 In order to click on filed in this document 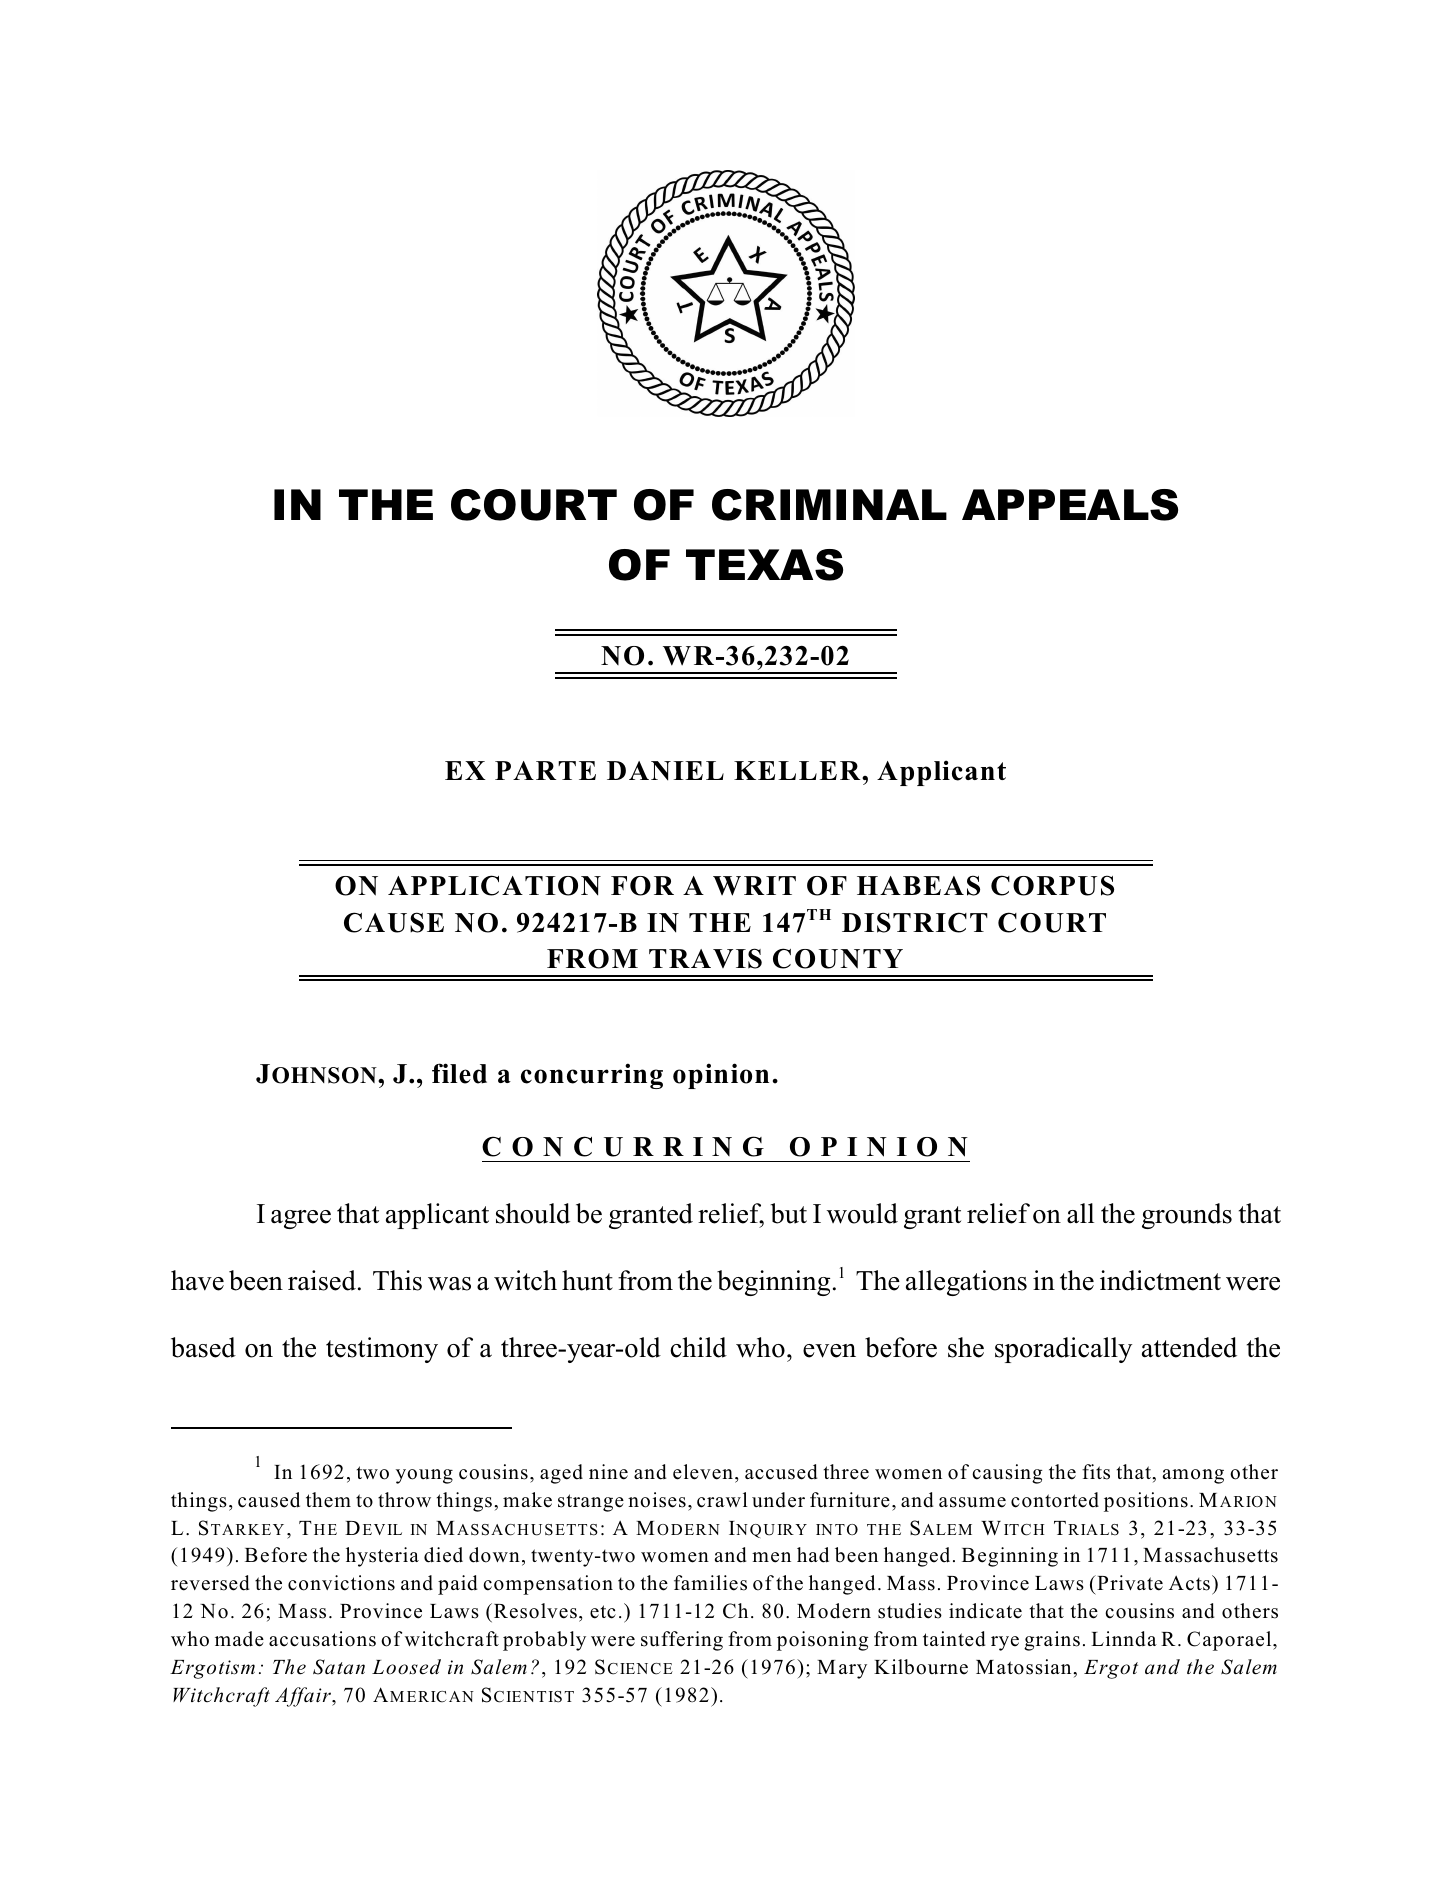, I will do `click(459, 1073)`.
